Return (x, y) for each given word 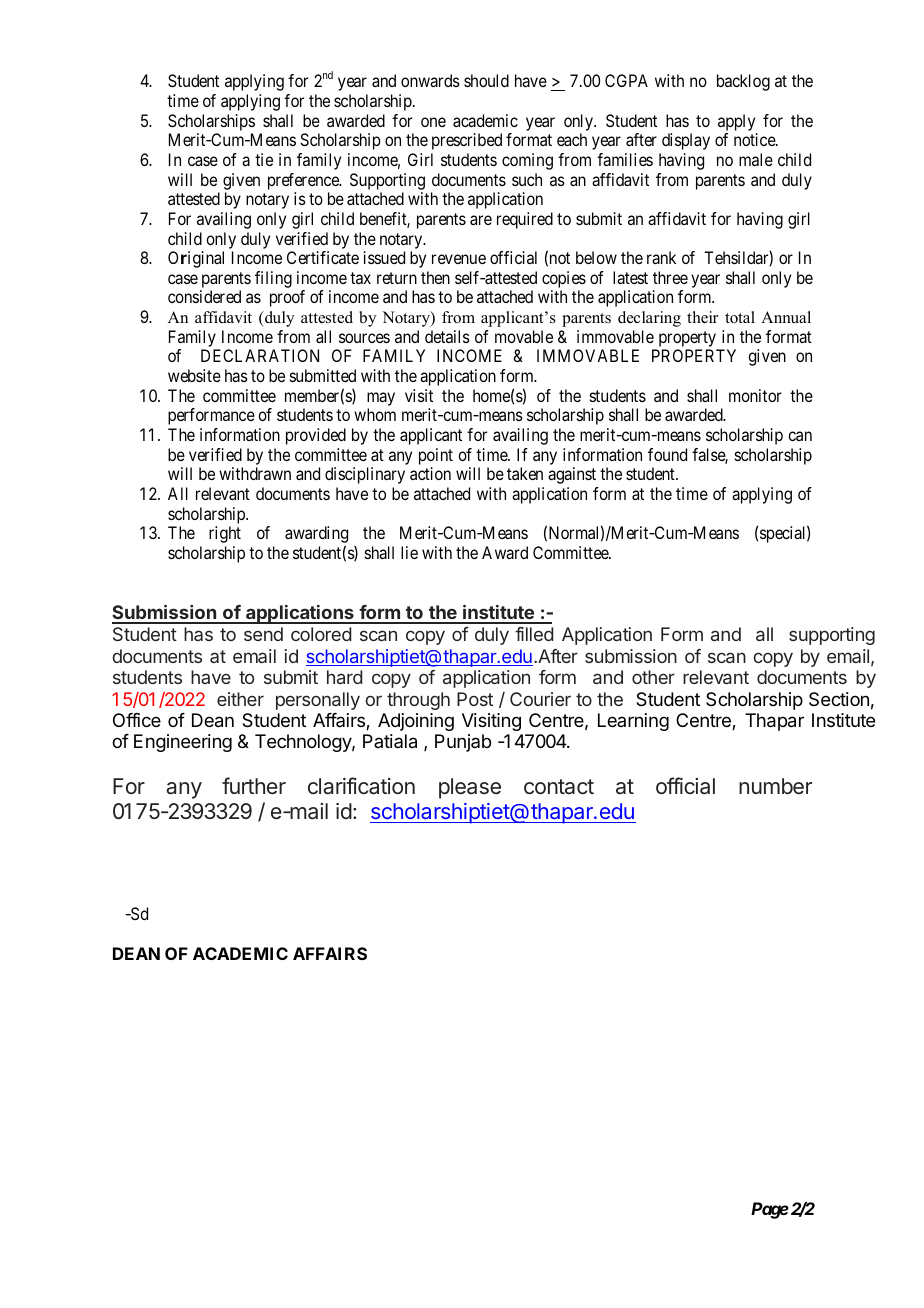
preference (304, 181)
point (436, 458)
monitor (755, 395)
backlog (743, 82)
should (486, 80)
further (254, 786)
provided (316, 436)
